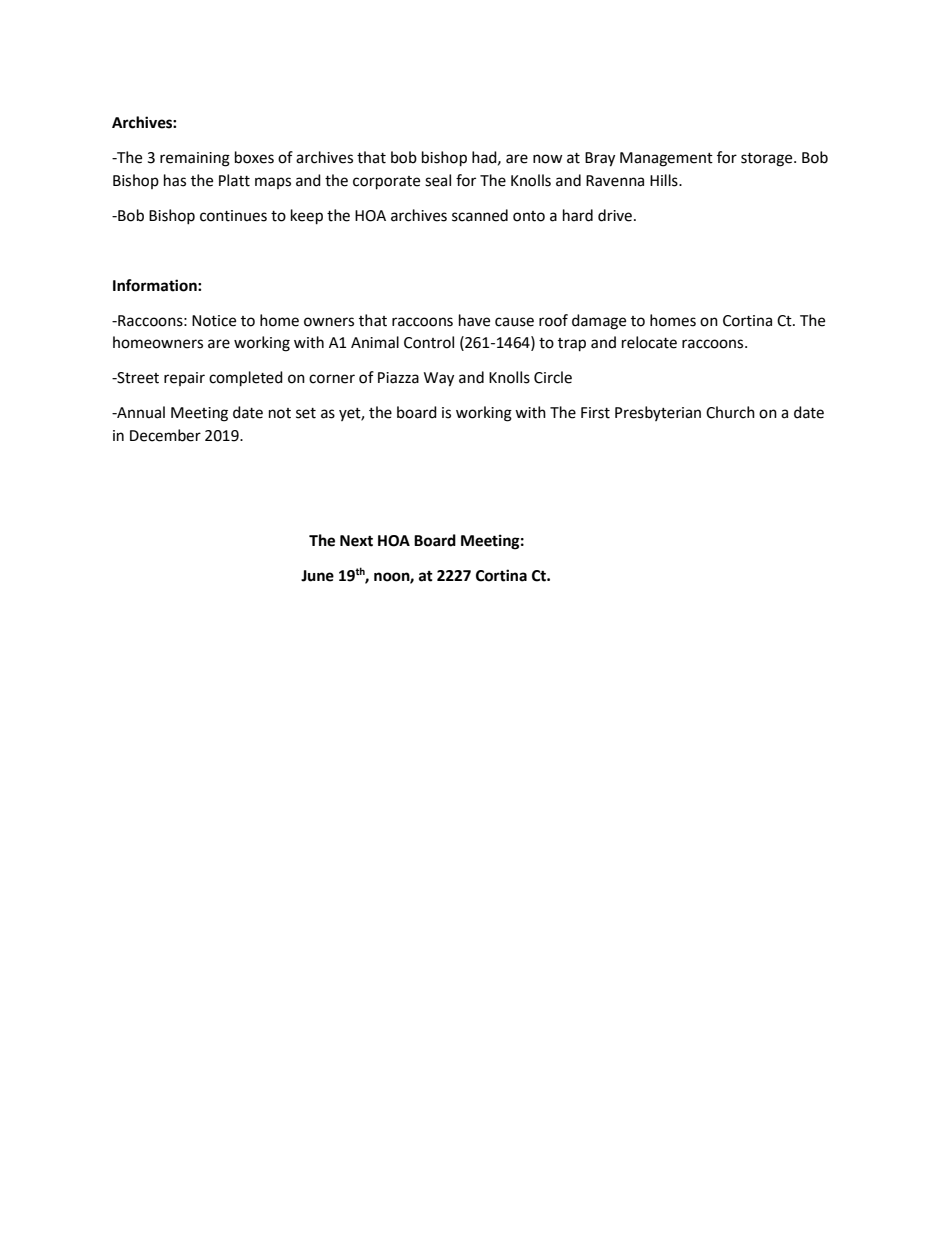  Describe the element at coordinates (356, 541) in the screenshot. I see `Next` at that location.
